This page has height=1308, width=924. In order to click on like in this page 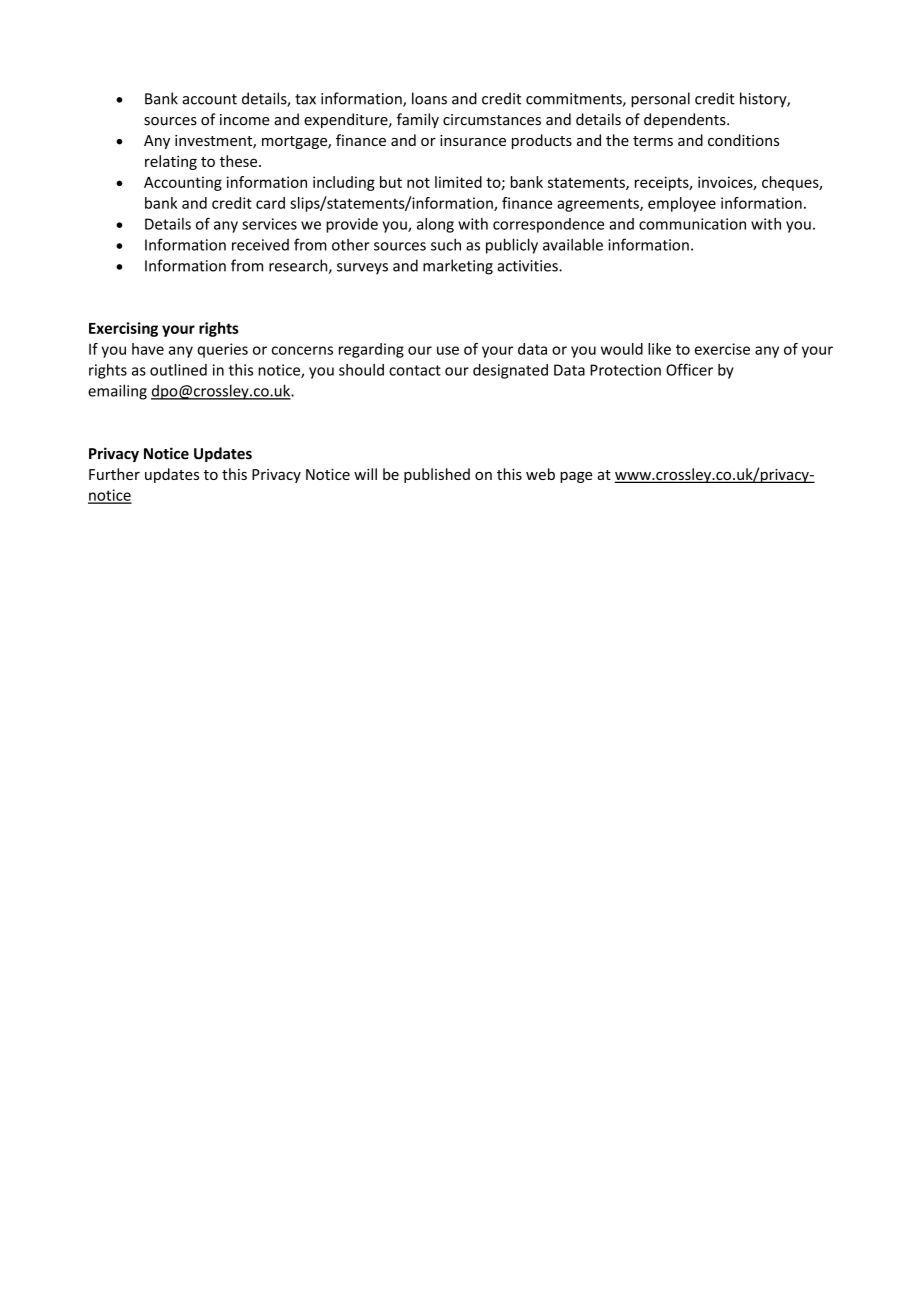, I will do `click(659, 349)`.
